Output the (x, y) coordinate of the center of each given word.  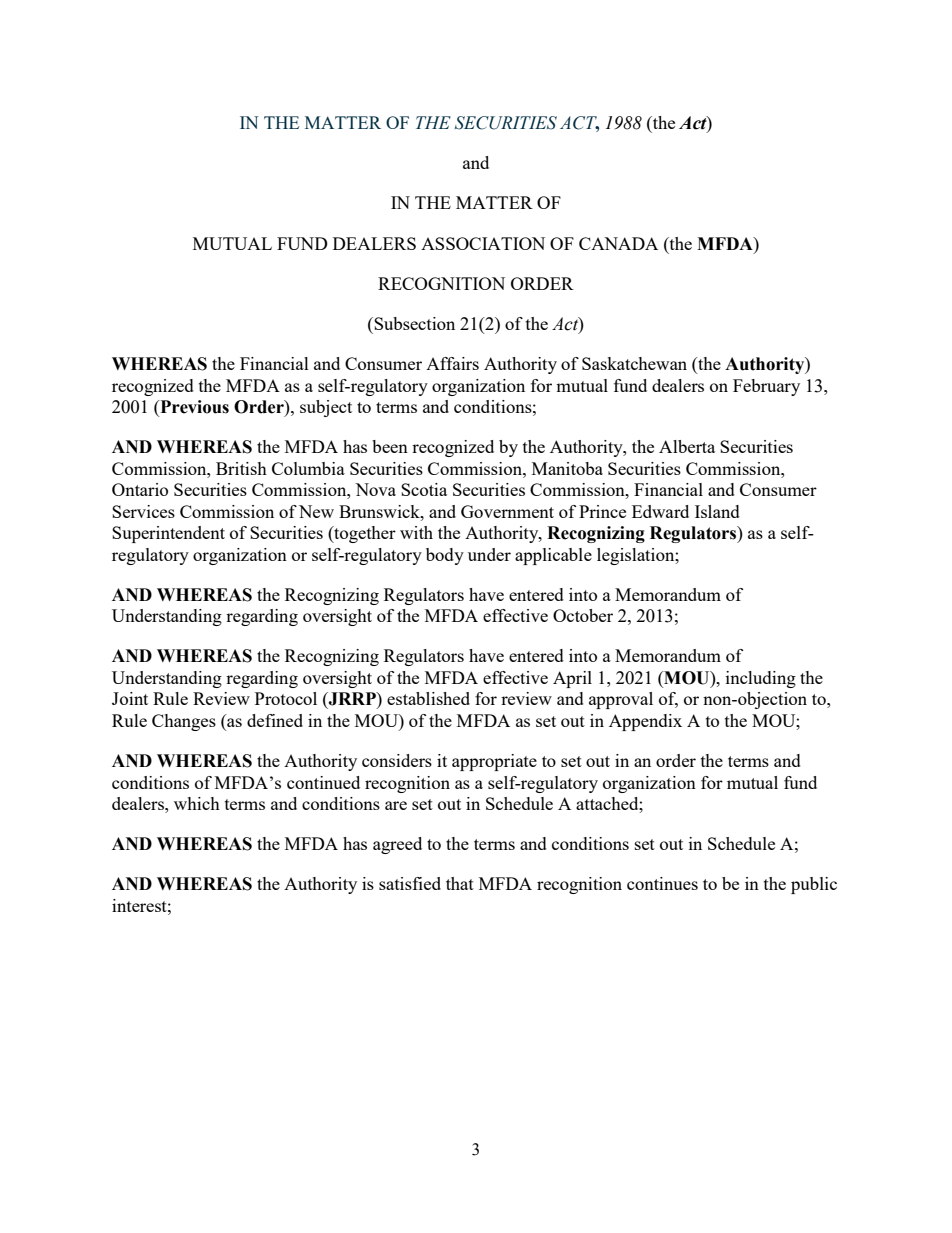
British (241, 468)
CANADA (618, 243)
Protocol (286, 698)
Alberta (687, 446)
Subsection (413, 323)
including (761, 679)
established (428, 698)
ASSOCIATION (483, 243)
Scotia (424, 489)
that (460, 883)
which (197, 803)
